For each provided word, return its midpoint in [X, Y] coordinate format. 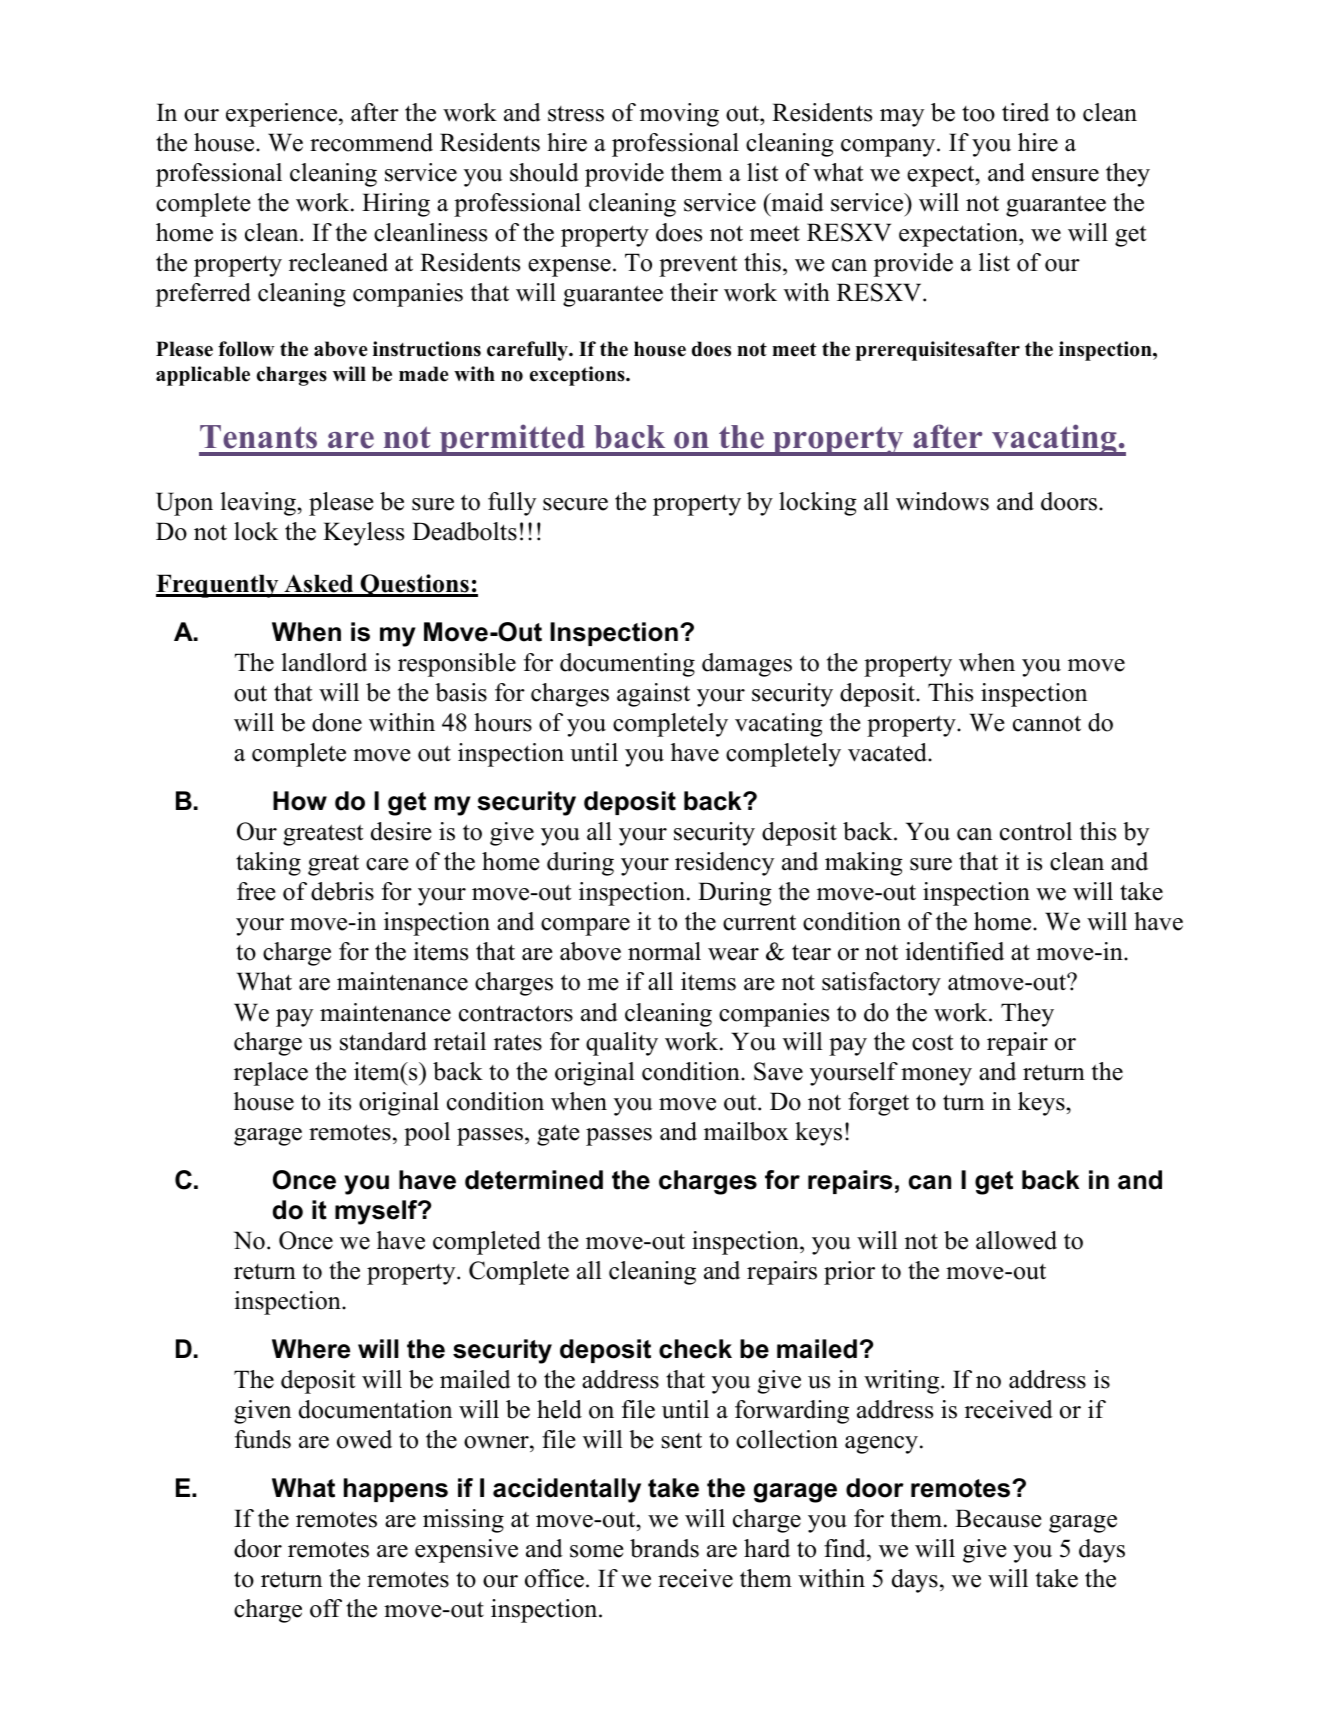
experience [283, 115]
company [889, 148]
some [597, 1551]
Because [998, 1518]
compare [585, 927]
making [864, 864]
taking [268, 864]
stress [576, 114]
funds [263, 1439]
